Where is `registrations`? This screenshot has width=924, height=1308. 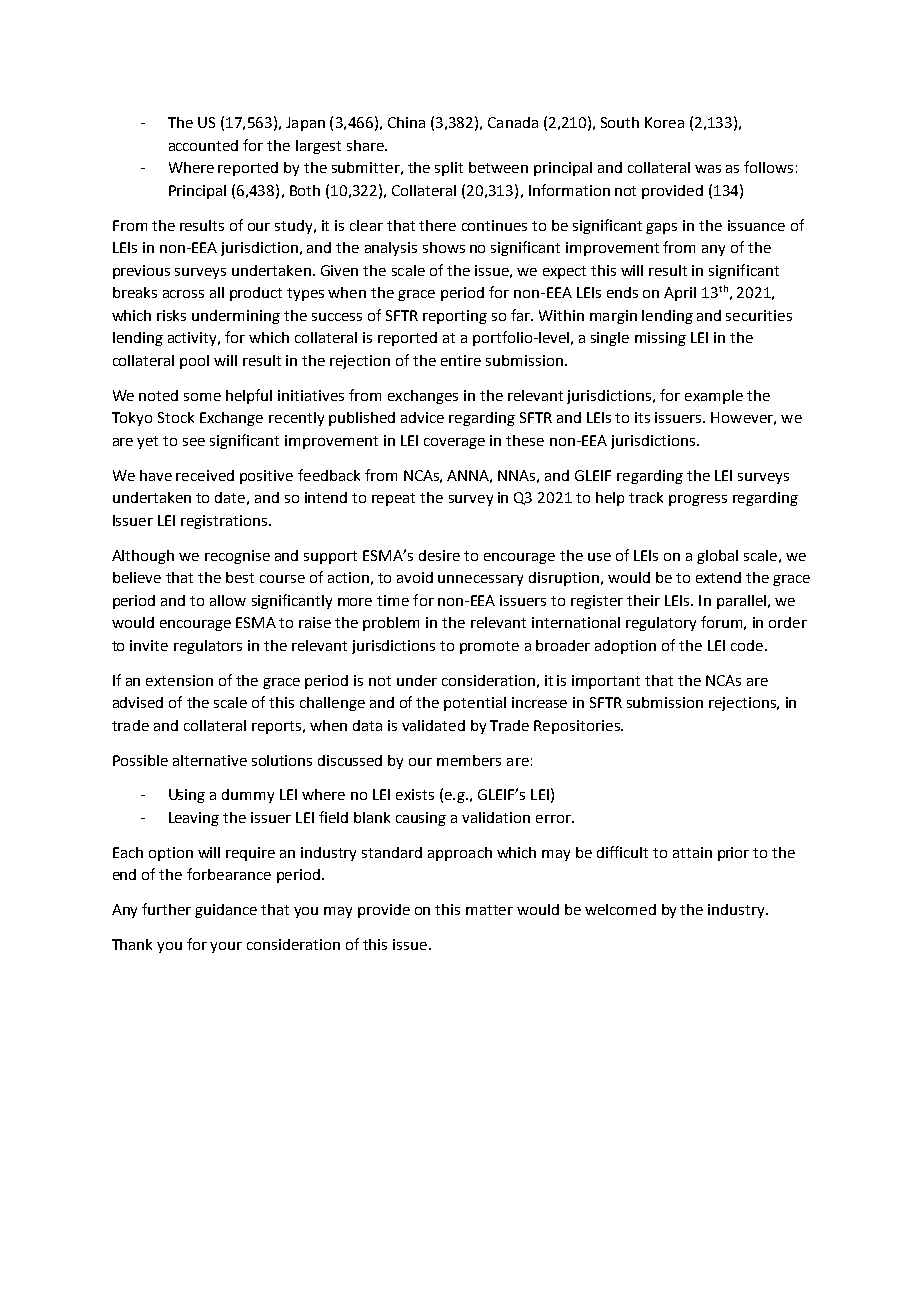 registrations is located at coordinates (224, 522).
